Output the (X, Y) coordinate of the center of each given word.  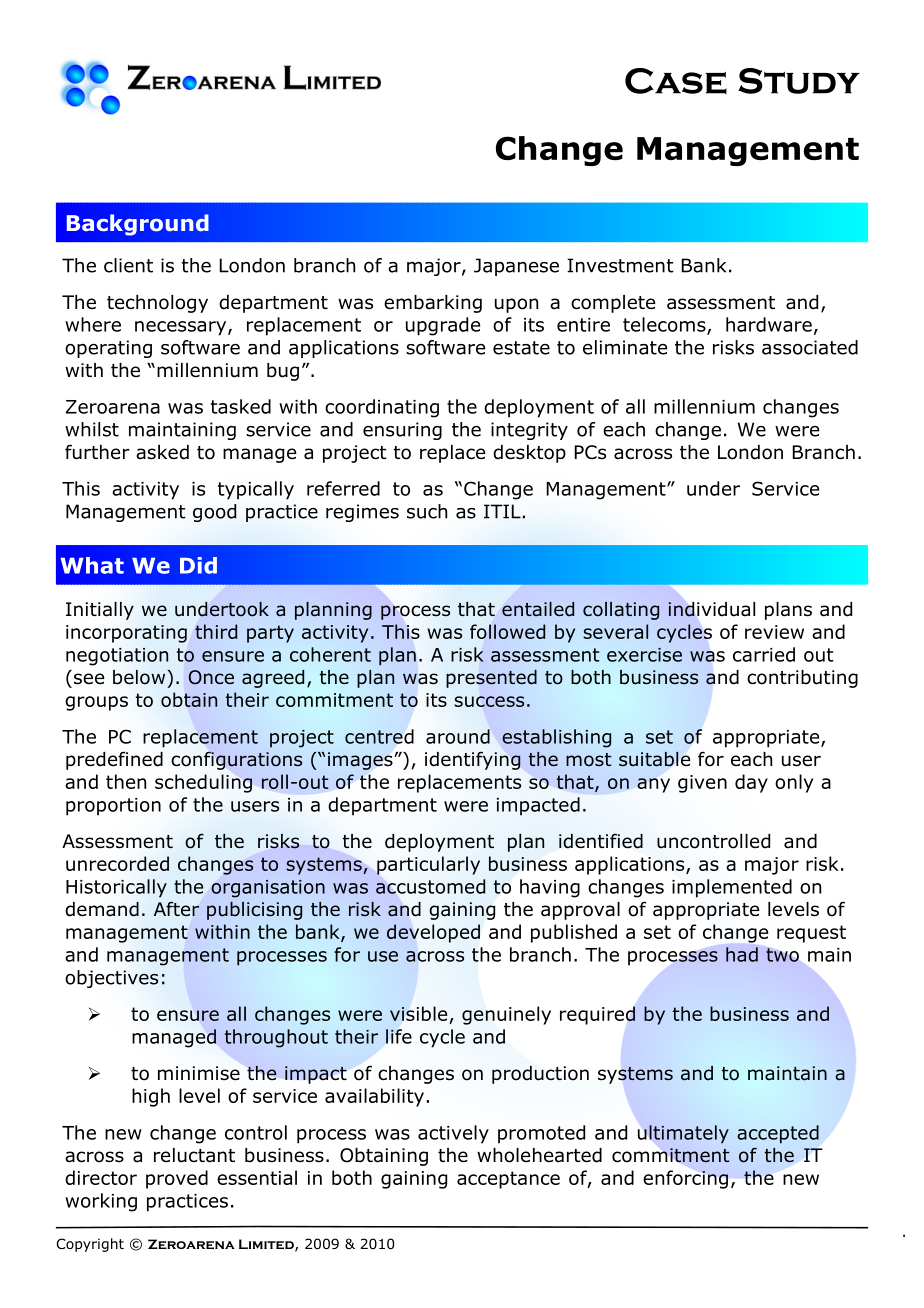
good (214, 513)
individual (711, 609)
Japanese (516, 267)
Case (676, 81)
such (427, 511)
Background (138, 225)
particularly (428, 865)
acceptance (508, 1180)
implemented (732, 888)
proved (177, 1179)
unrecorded (117, 863)
